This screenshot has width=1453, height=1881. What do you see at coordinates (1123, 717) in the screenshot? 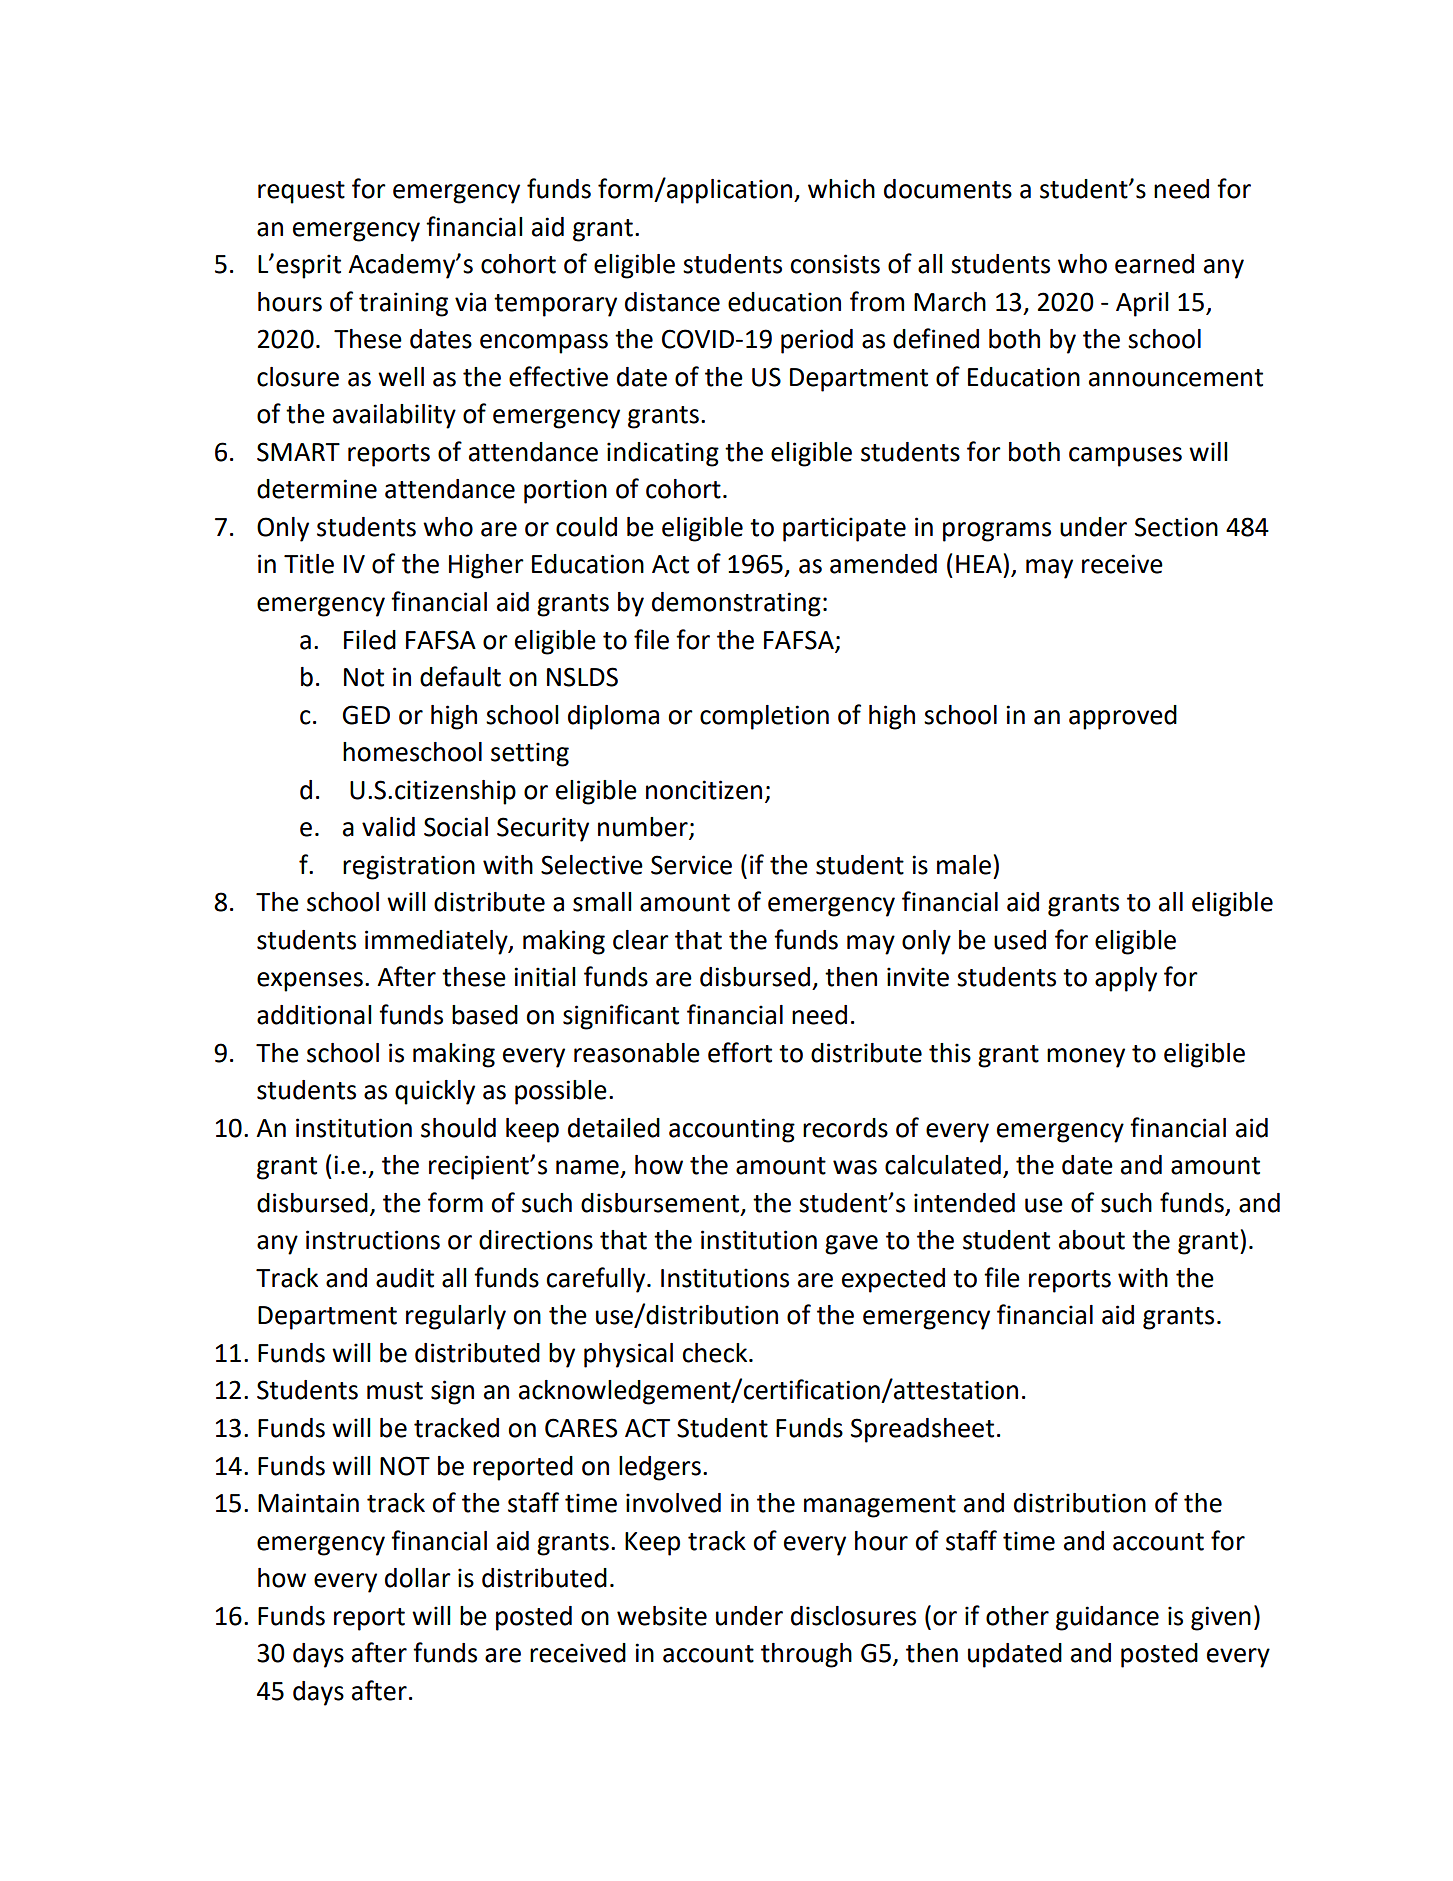
I see `approved` at bounding box center [1123, 717].
